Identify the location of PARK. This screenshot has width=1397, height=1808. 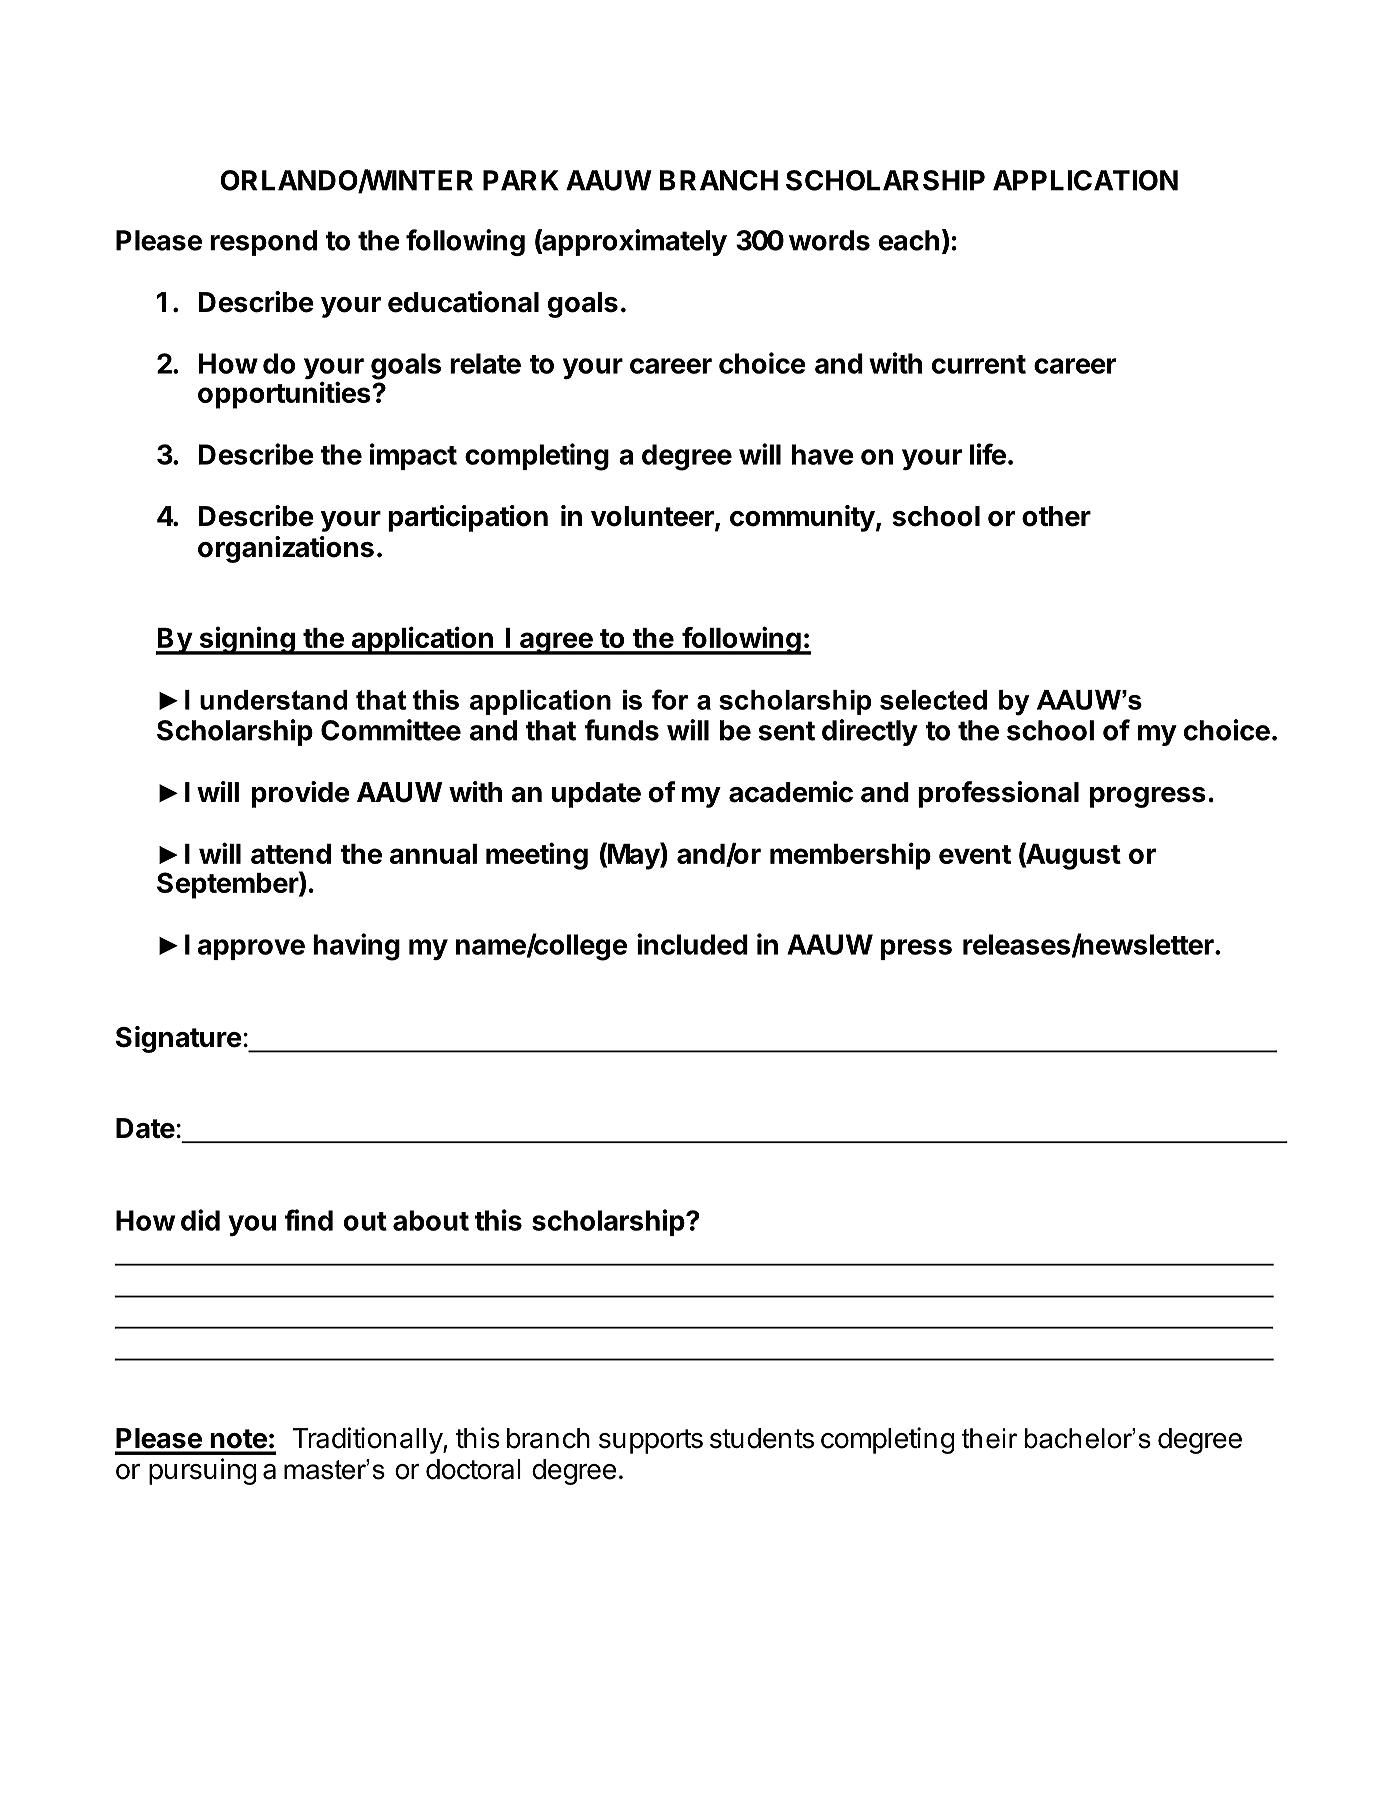
(521, 180).
